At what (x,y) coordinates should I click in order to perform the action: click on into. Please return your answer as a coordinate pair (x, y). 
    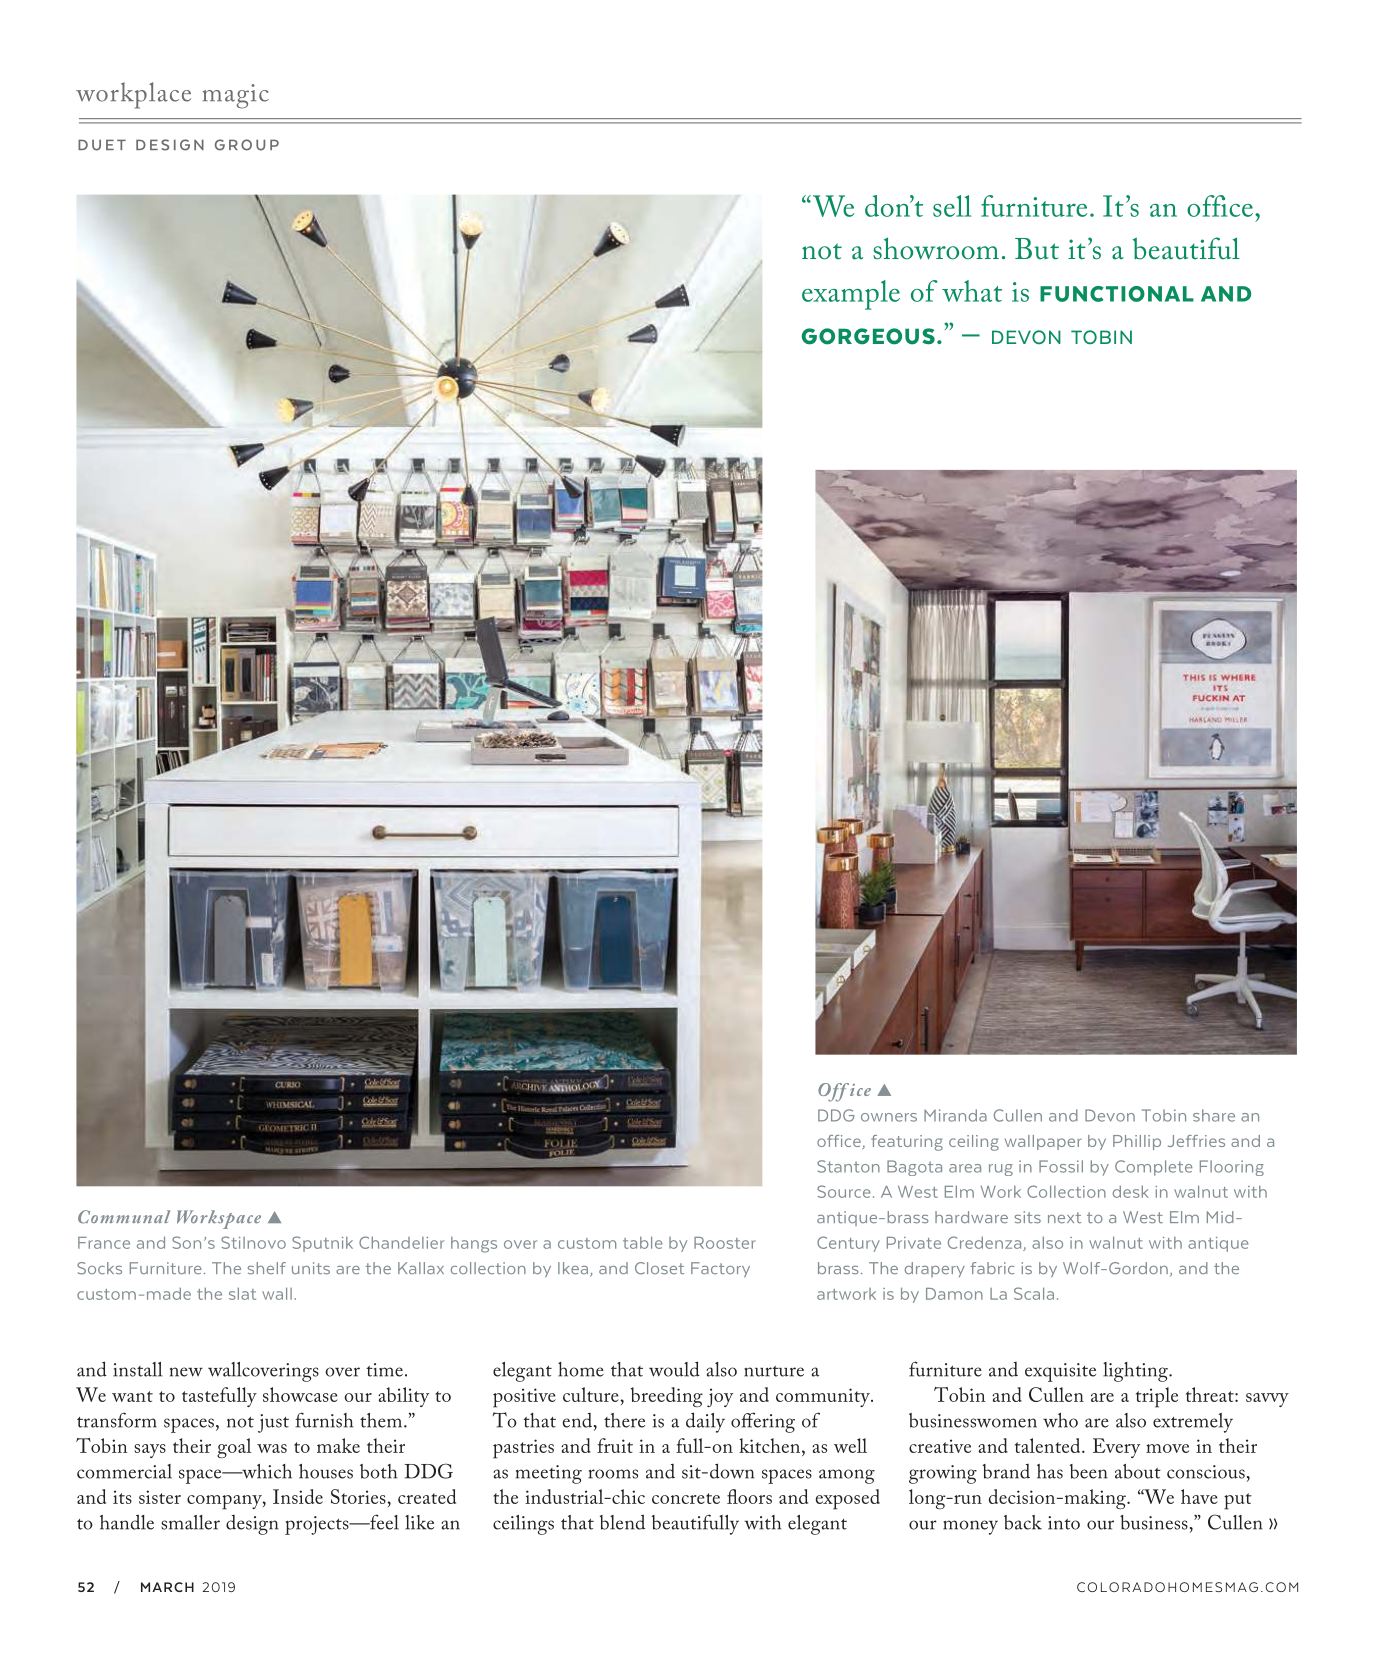
    Looking at the image, I should click on (1064, 1523).
